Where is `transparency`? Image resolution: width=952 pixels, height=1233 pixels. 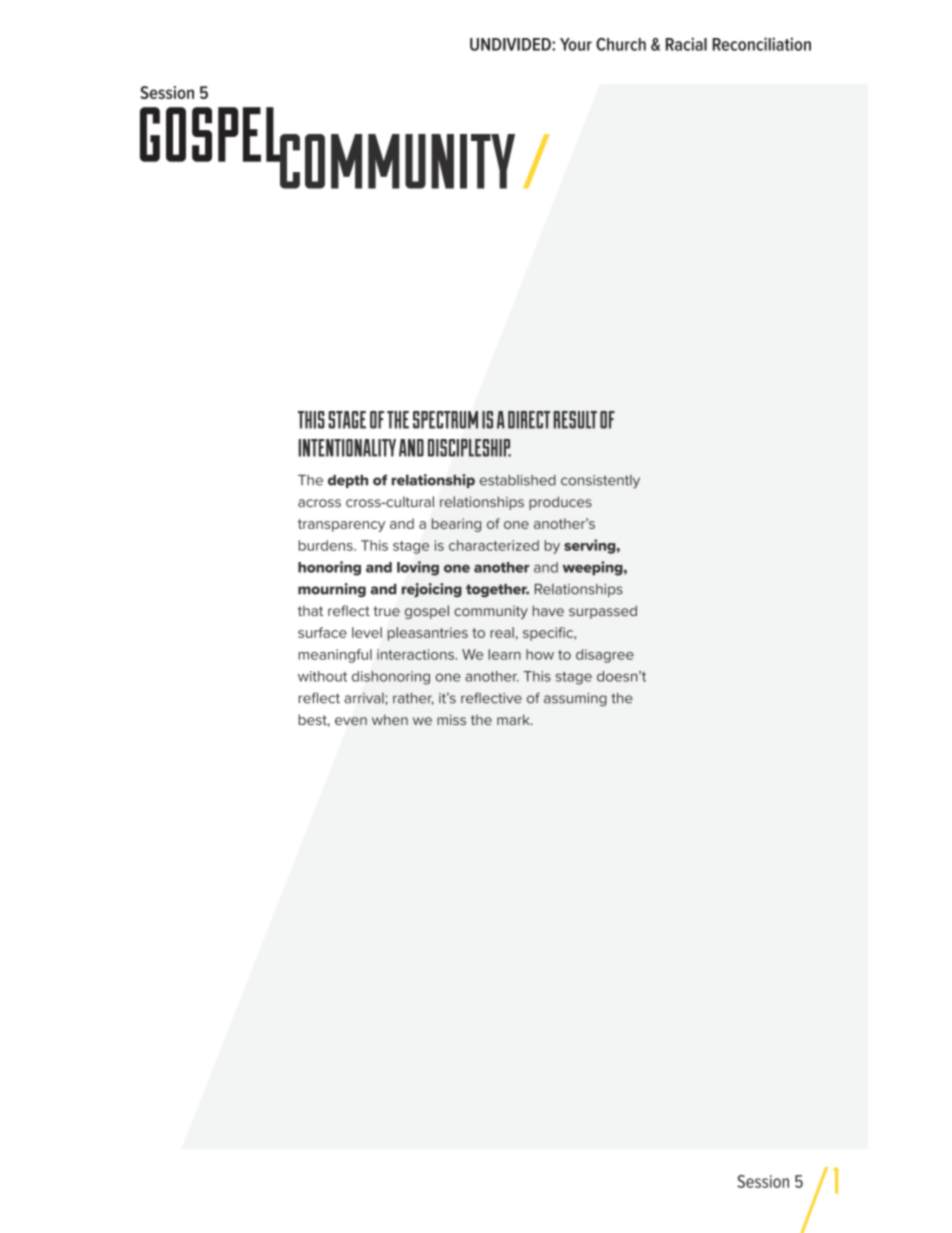 transparency is located at coordinates (341, 525).
